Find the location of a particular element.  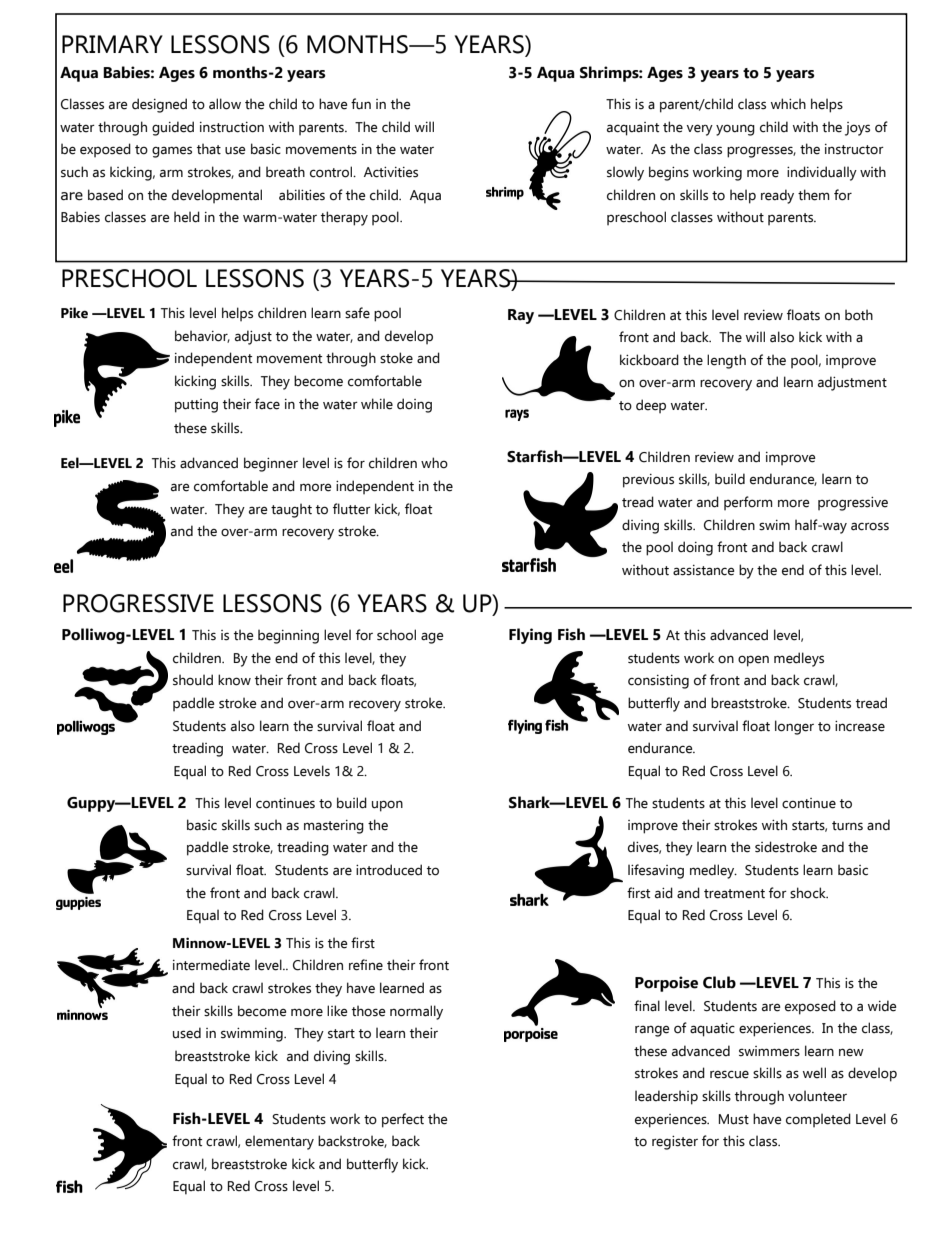

assistance is located at coordinates (704, 570).
